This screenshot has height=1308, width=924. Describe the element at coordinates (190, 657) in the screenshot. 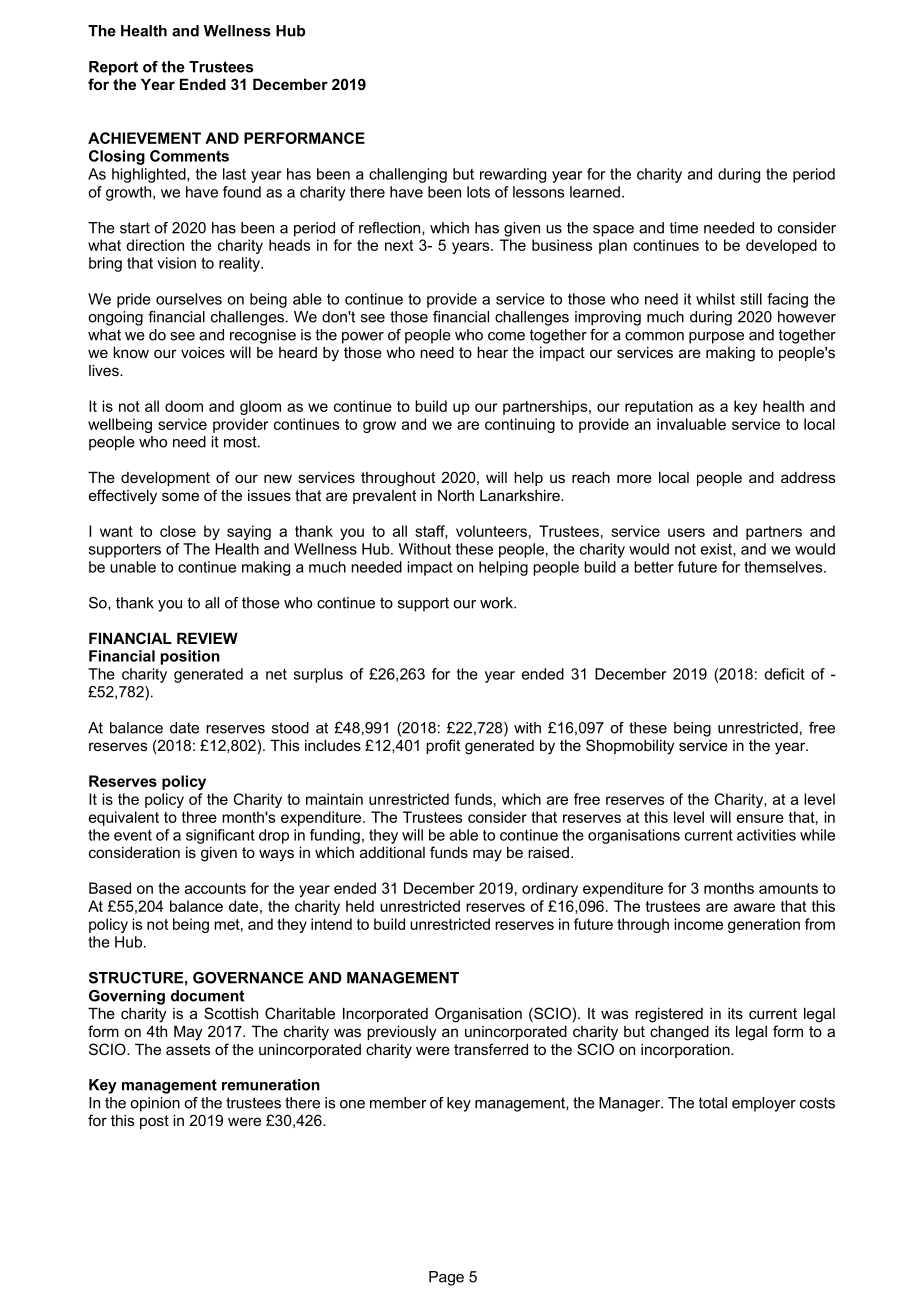

I see `position` at that location.
